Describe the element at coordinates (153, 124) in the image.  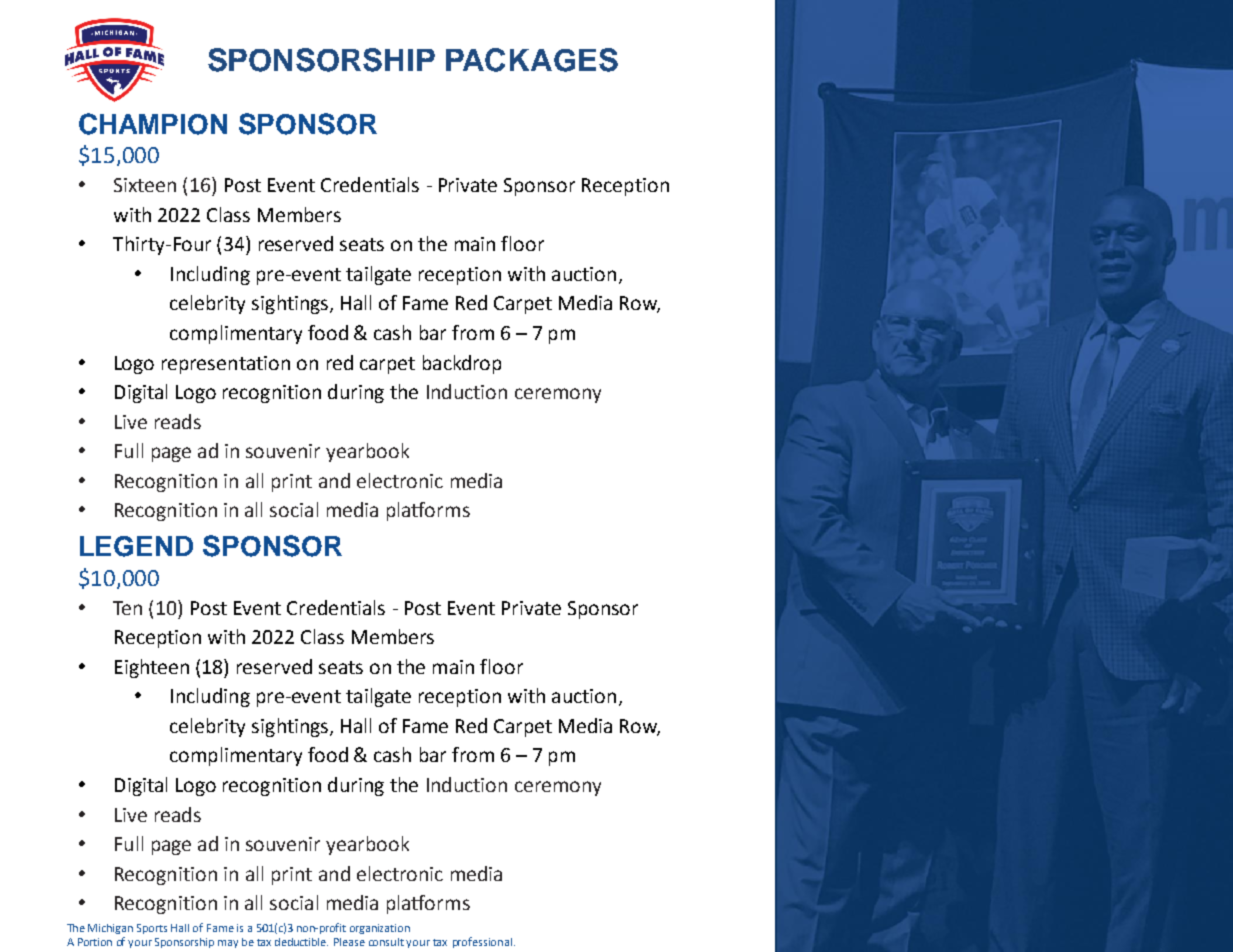
I see `CHAMPION` at that location.
